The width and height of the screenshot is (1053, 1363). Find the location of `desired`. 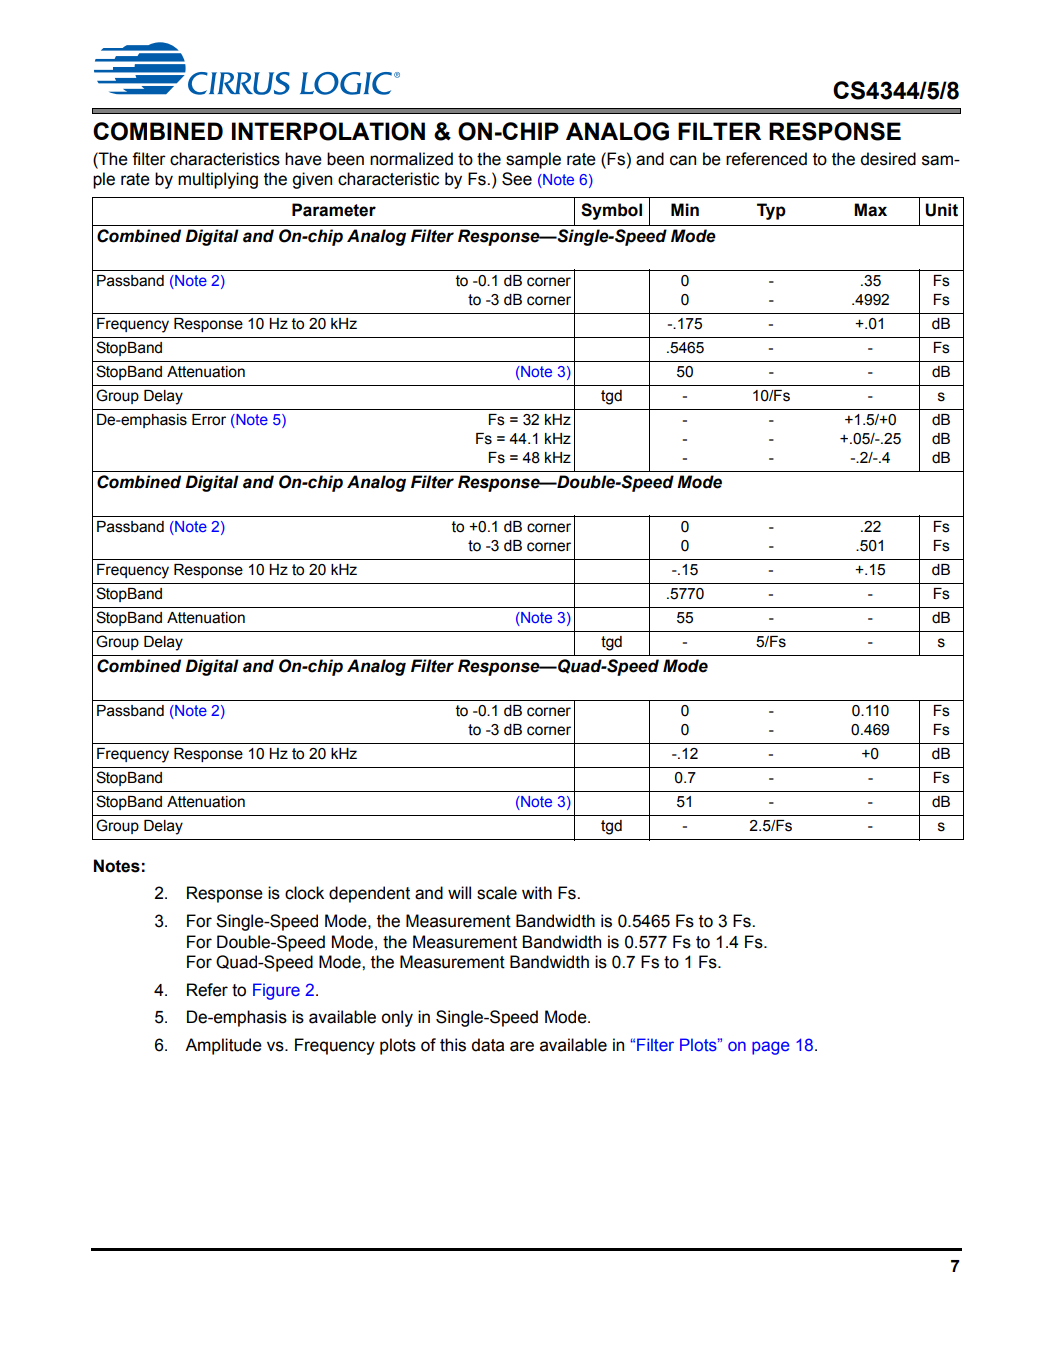

desired is located at coordinates (888, 159).
